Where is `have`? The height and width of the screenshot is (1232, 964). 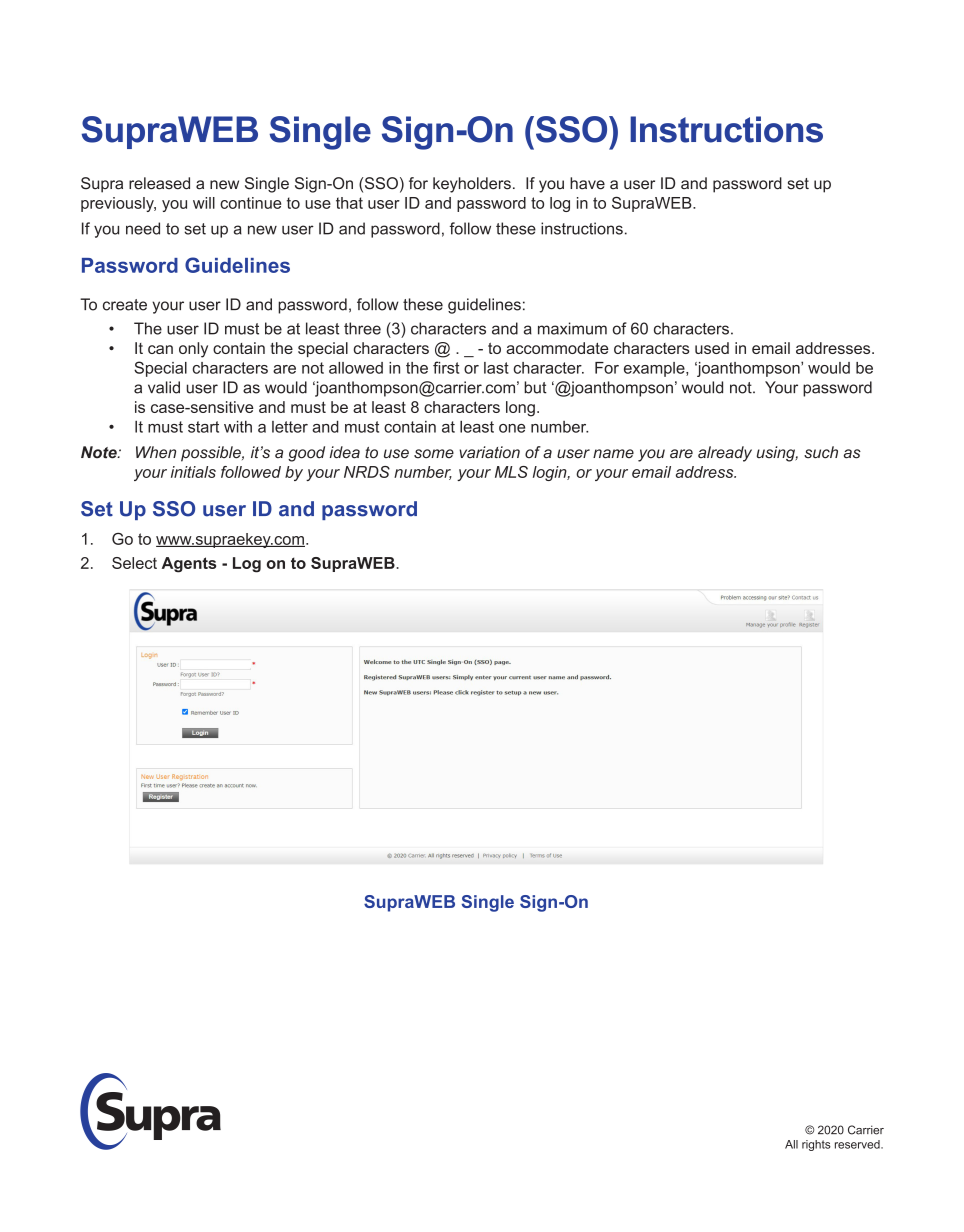 have is located at coordinates (587, 183).
